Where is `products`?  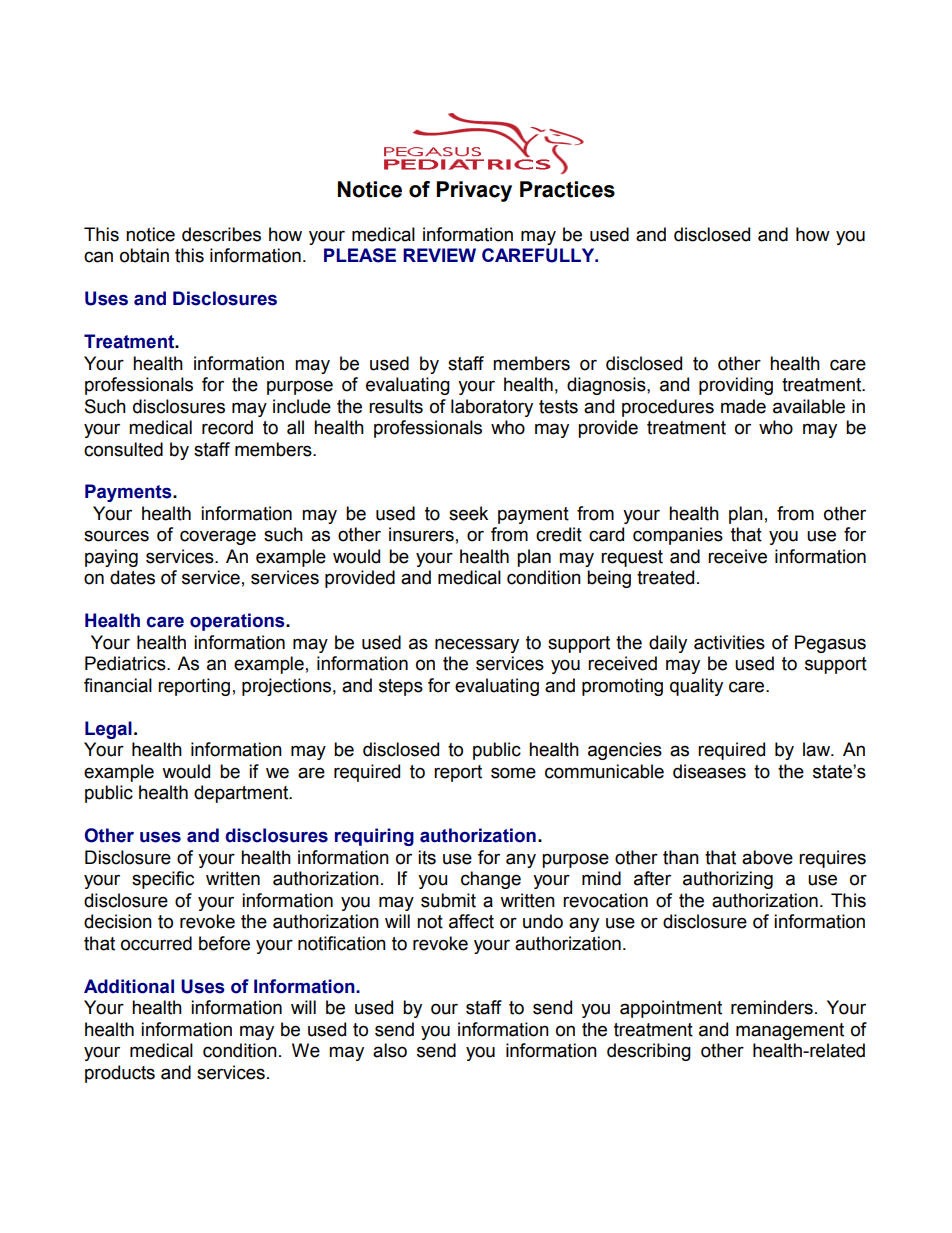 products is located at coordinates (120, 1074).
